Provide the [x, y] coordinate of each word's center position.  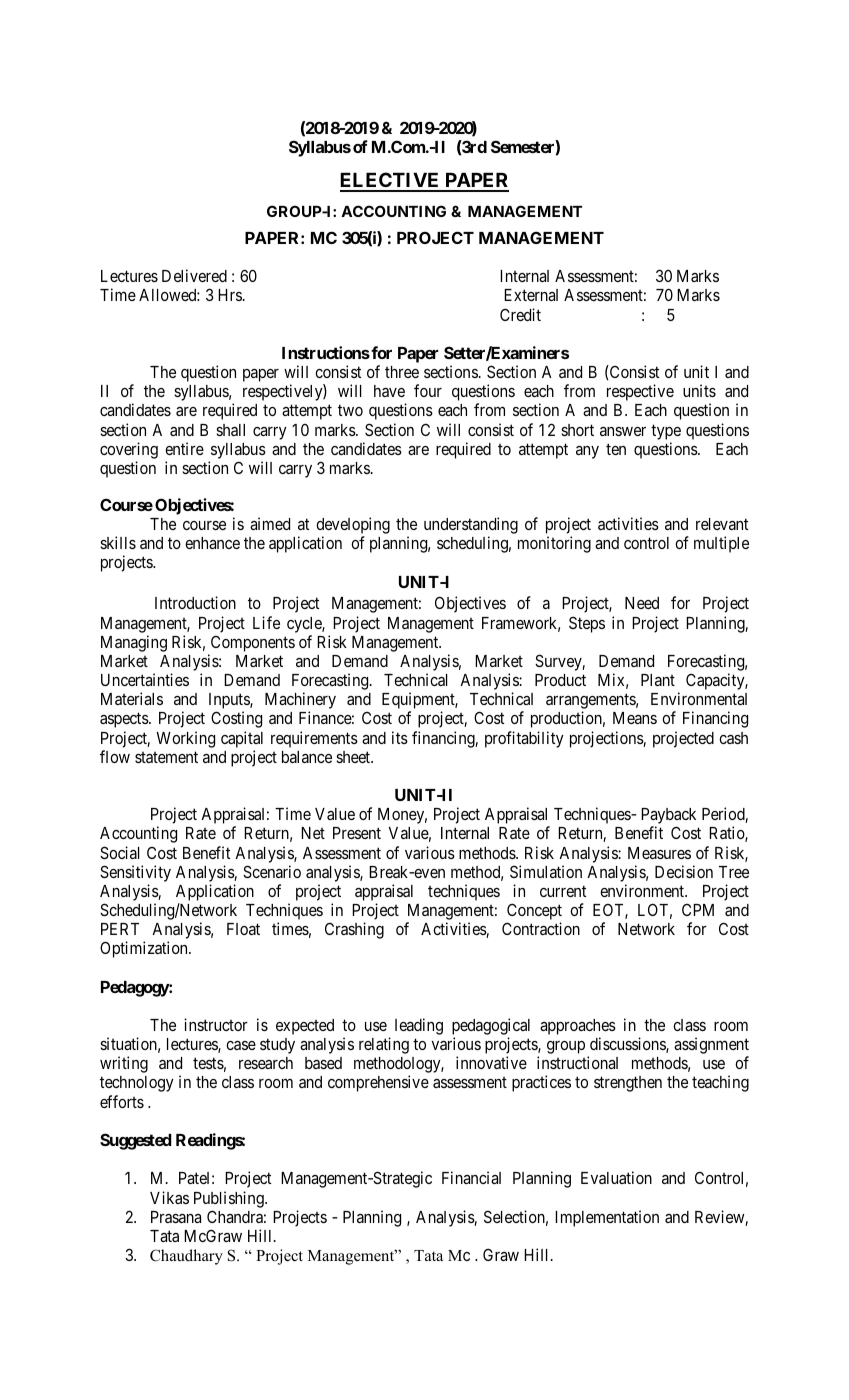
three [402, 372]
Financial [471, 1177]
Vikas [169, 1197]
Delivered [194, 275]
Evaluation [616, 1177]
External [531, 295]
